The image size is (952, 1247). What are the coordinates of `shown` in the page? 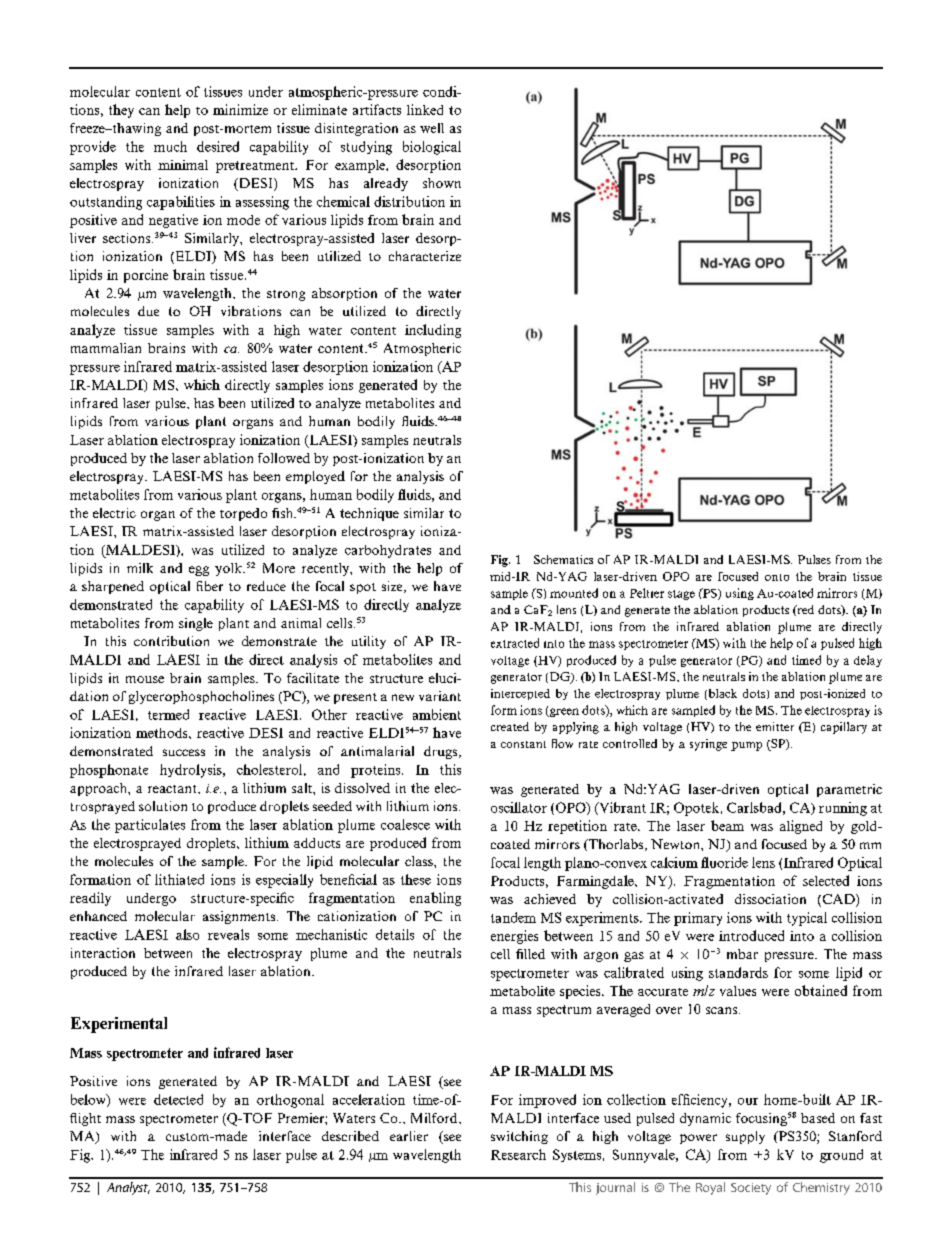 It's located at (442, 183).
